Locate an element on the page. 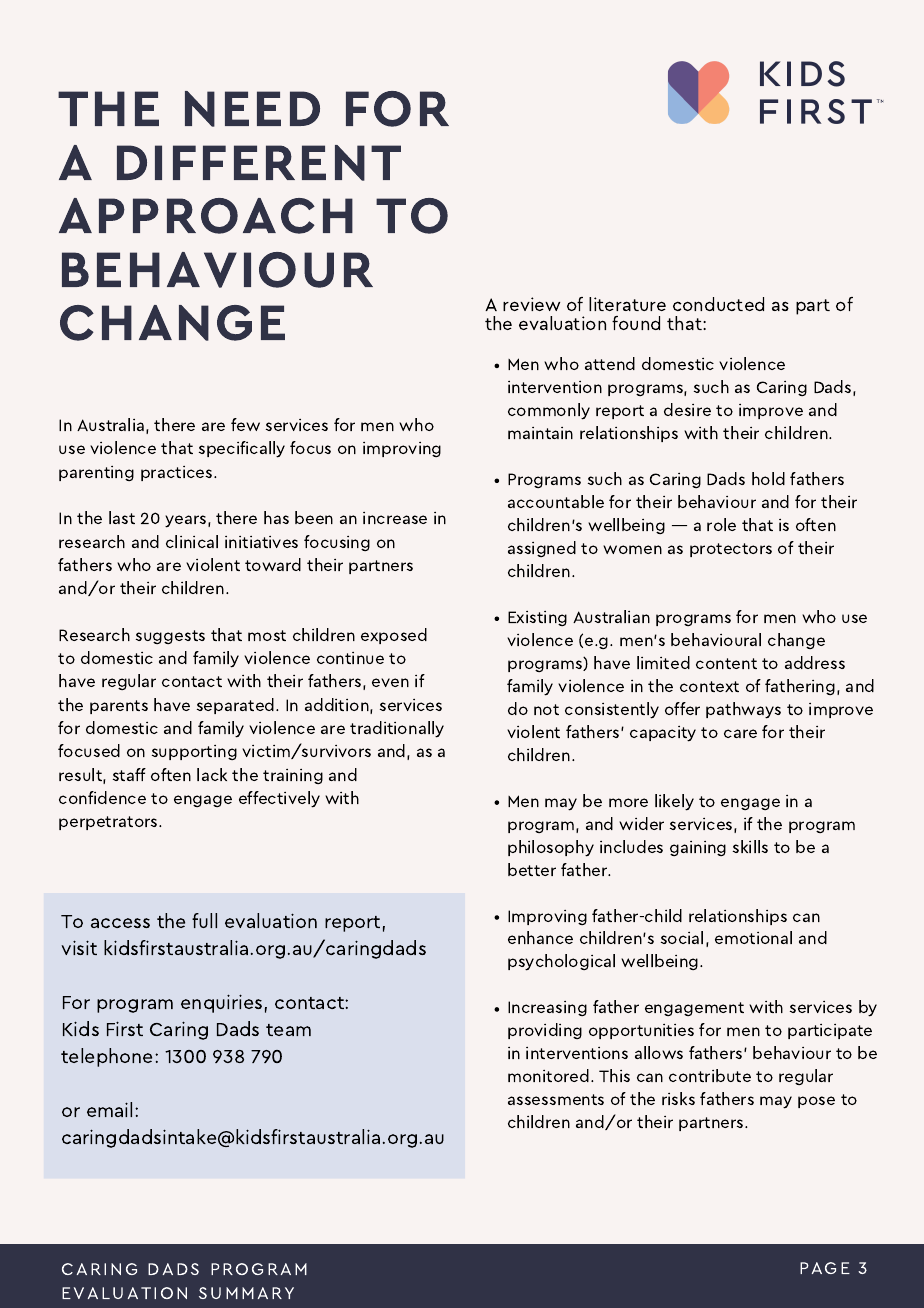 This image has width=924, height=1308. DIFFERENT is located at coordinates (259, 163).
